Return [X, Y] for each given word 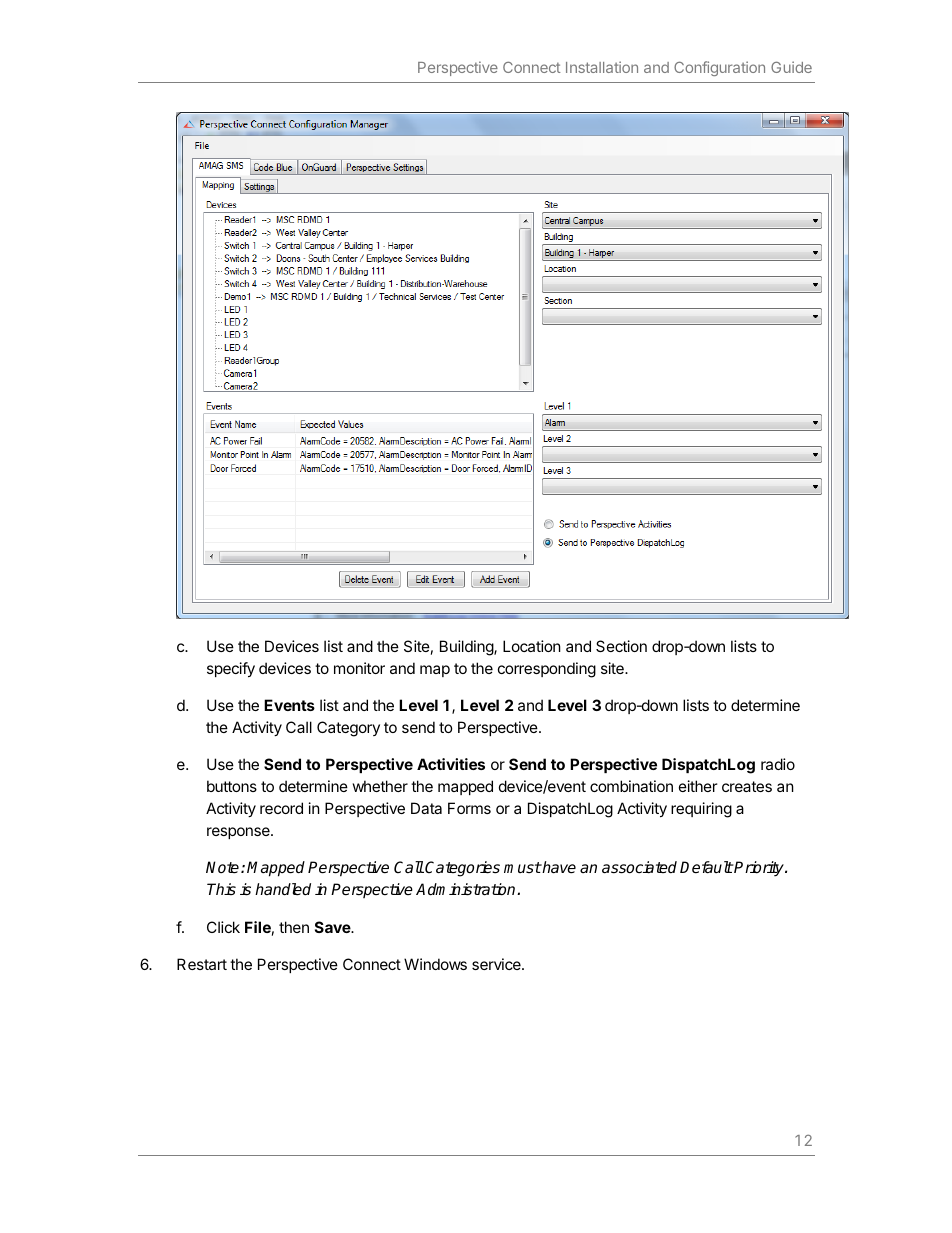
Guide [791, 67]
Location [532, 646]
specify [231, 669]
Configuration [719, 68]
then [294, 927]
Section [621, 646]
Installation [602, 67]
